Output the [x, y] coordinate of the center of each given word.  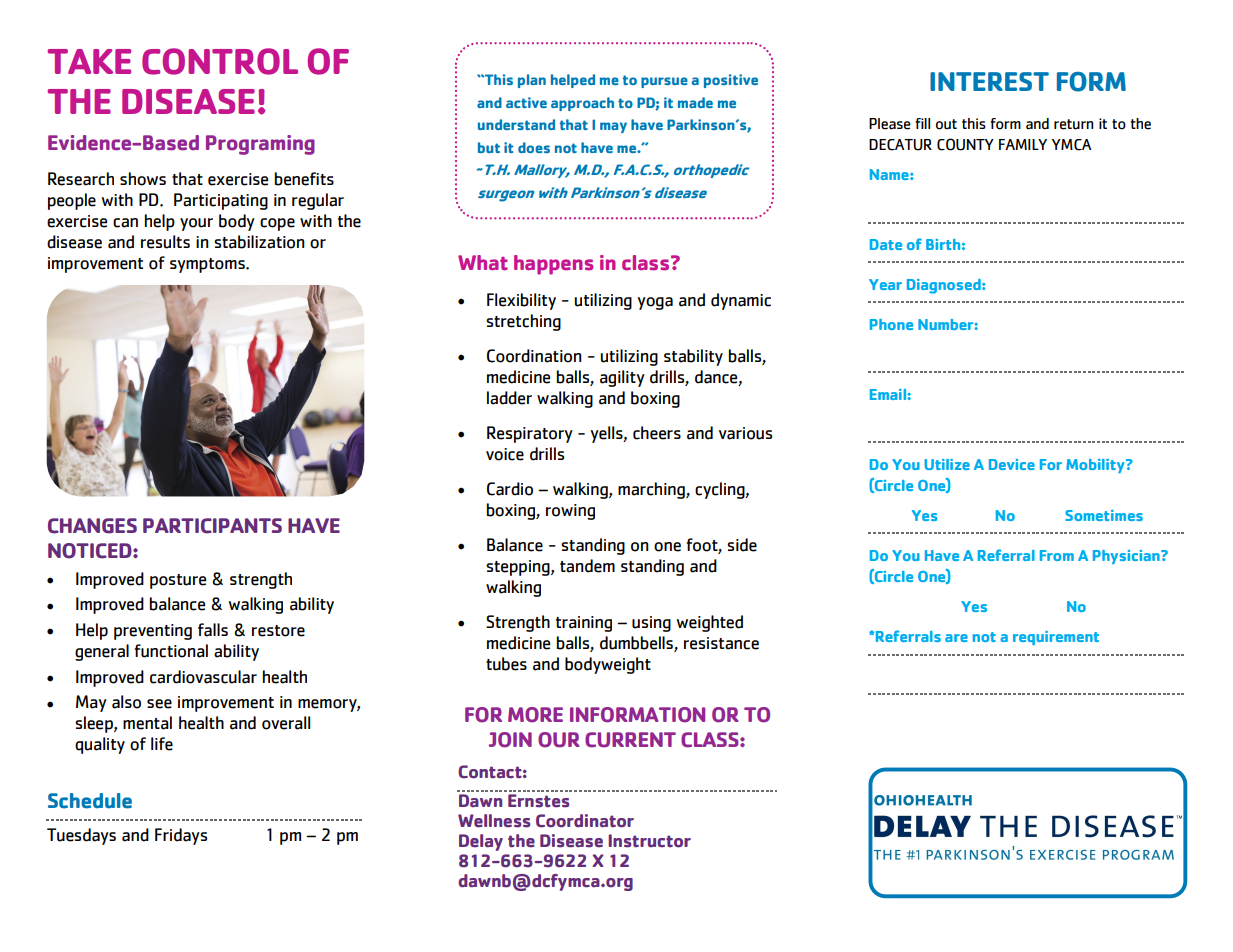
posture [178, 581]
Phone [891, 324]
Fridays [181, 836]
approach [582, 104]
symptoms [208, 265]
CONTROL [220, 61]
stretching [523, 322]
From [1057, 555]
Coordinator [585, 821]
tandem [587, 566]
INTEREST [989, 81]
